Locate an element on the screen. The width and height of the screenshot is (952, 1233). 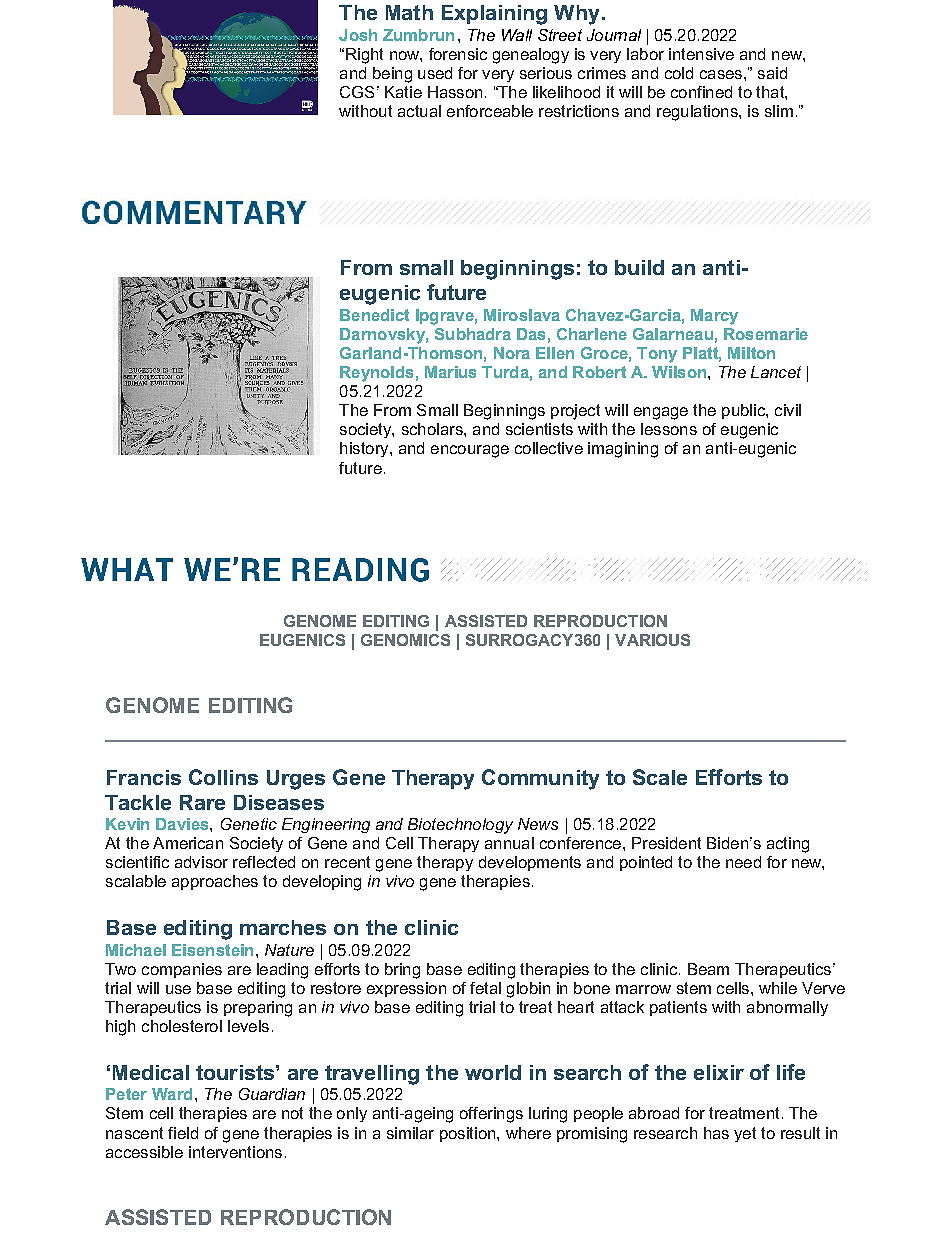
Marcy is located at coordinates (714, 317).
